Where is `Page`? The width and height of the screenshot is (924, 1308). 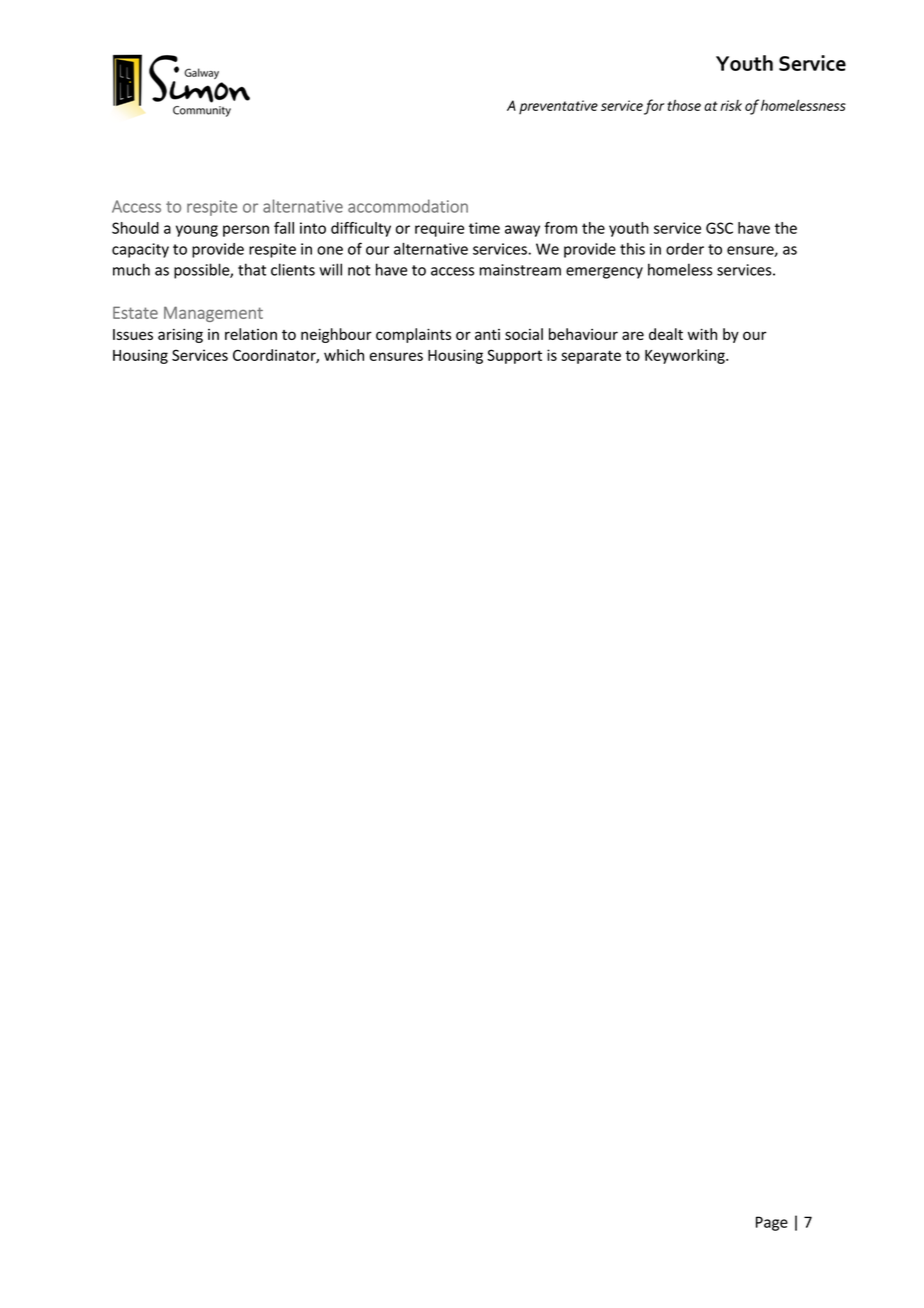 Page is located at coordinates (772, 1223).
